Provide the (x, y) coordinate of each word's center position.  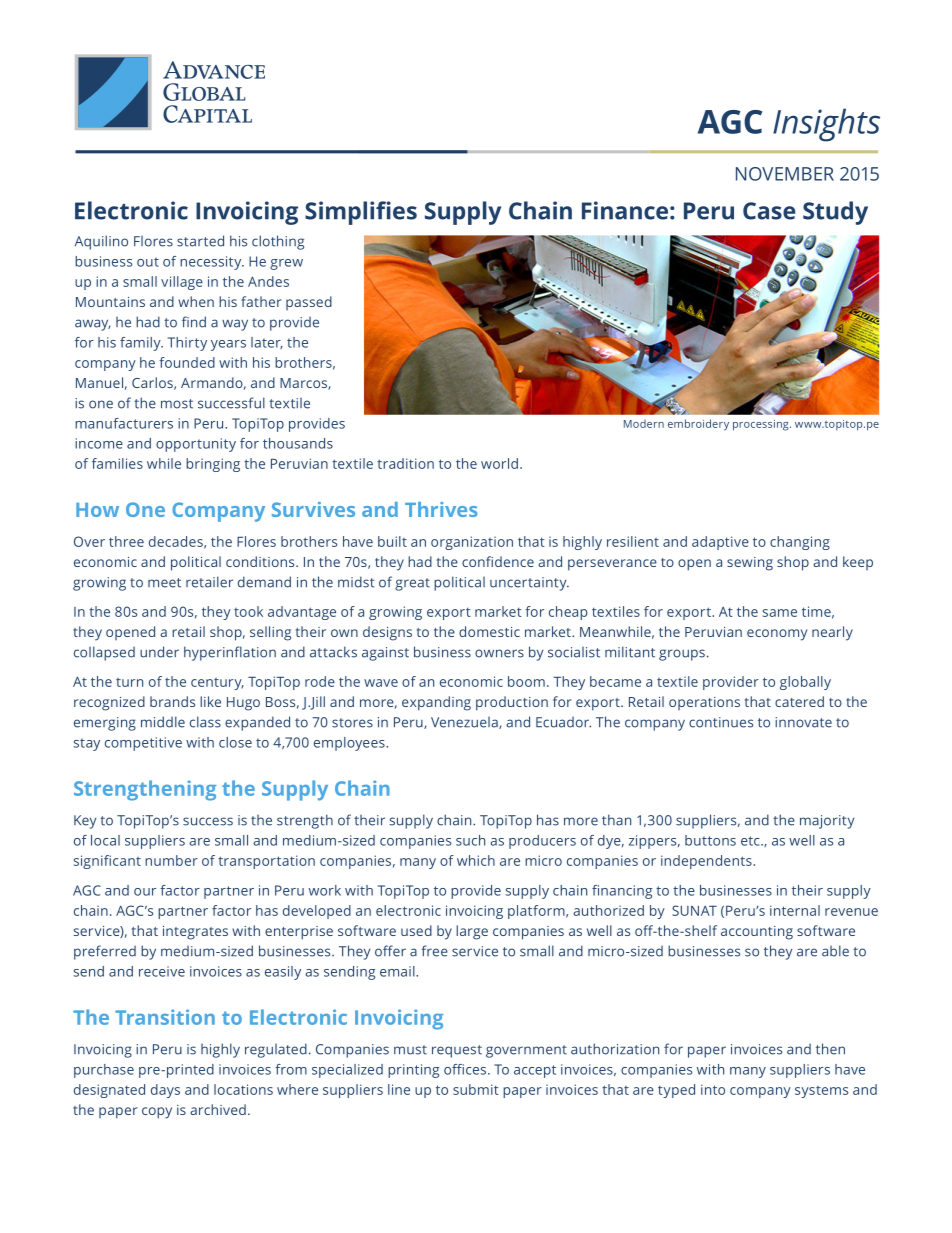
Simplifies (361, 213)
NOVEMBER (785, 174)
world (499, 463)
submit (476, 1089)
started (200, 241)
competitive (143, 744)
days (165, 1091)
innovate (803, 722)
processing (762, 425)
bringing (213, 465)
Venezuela (465, 723)
